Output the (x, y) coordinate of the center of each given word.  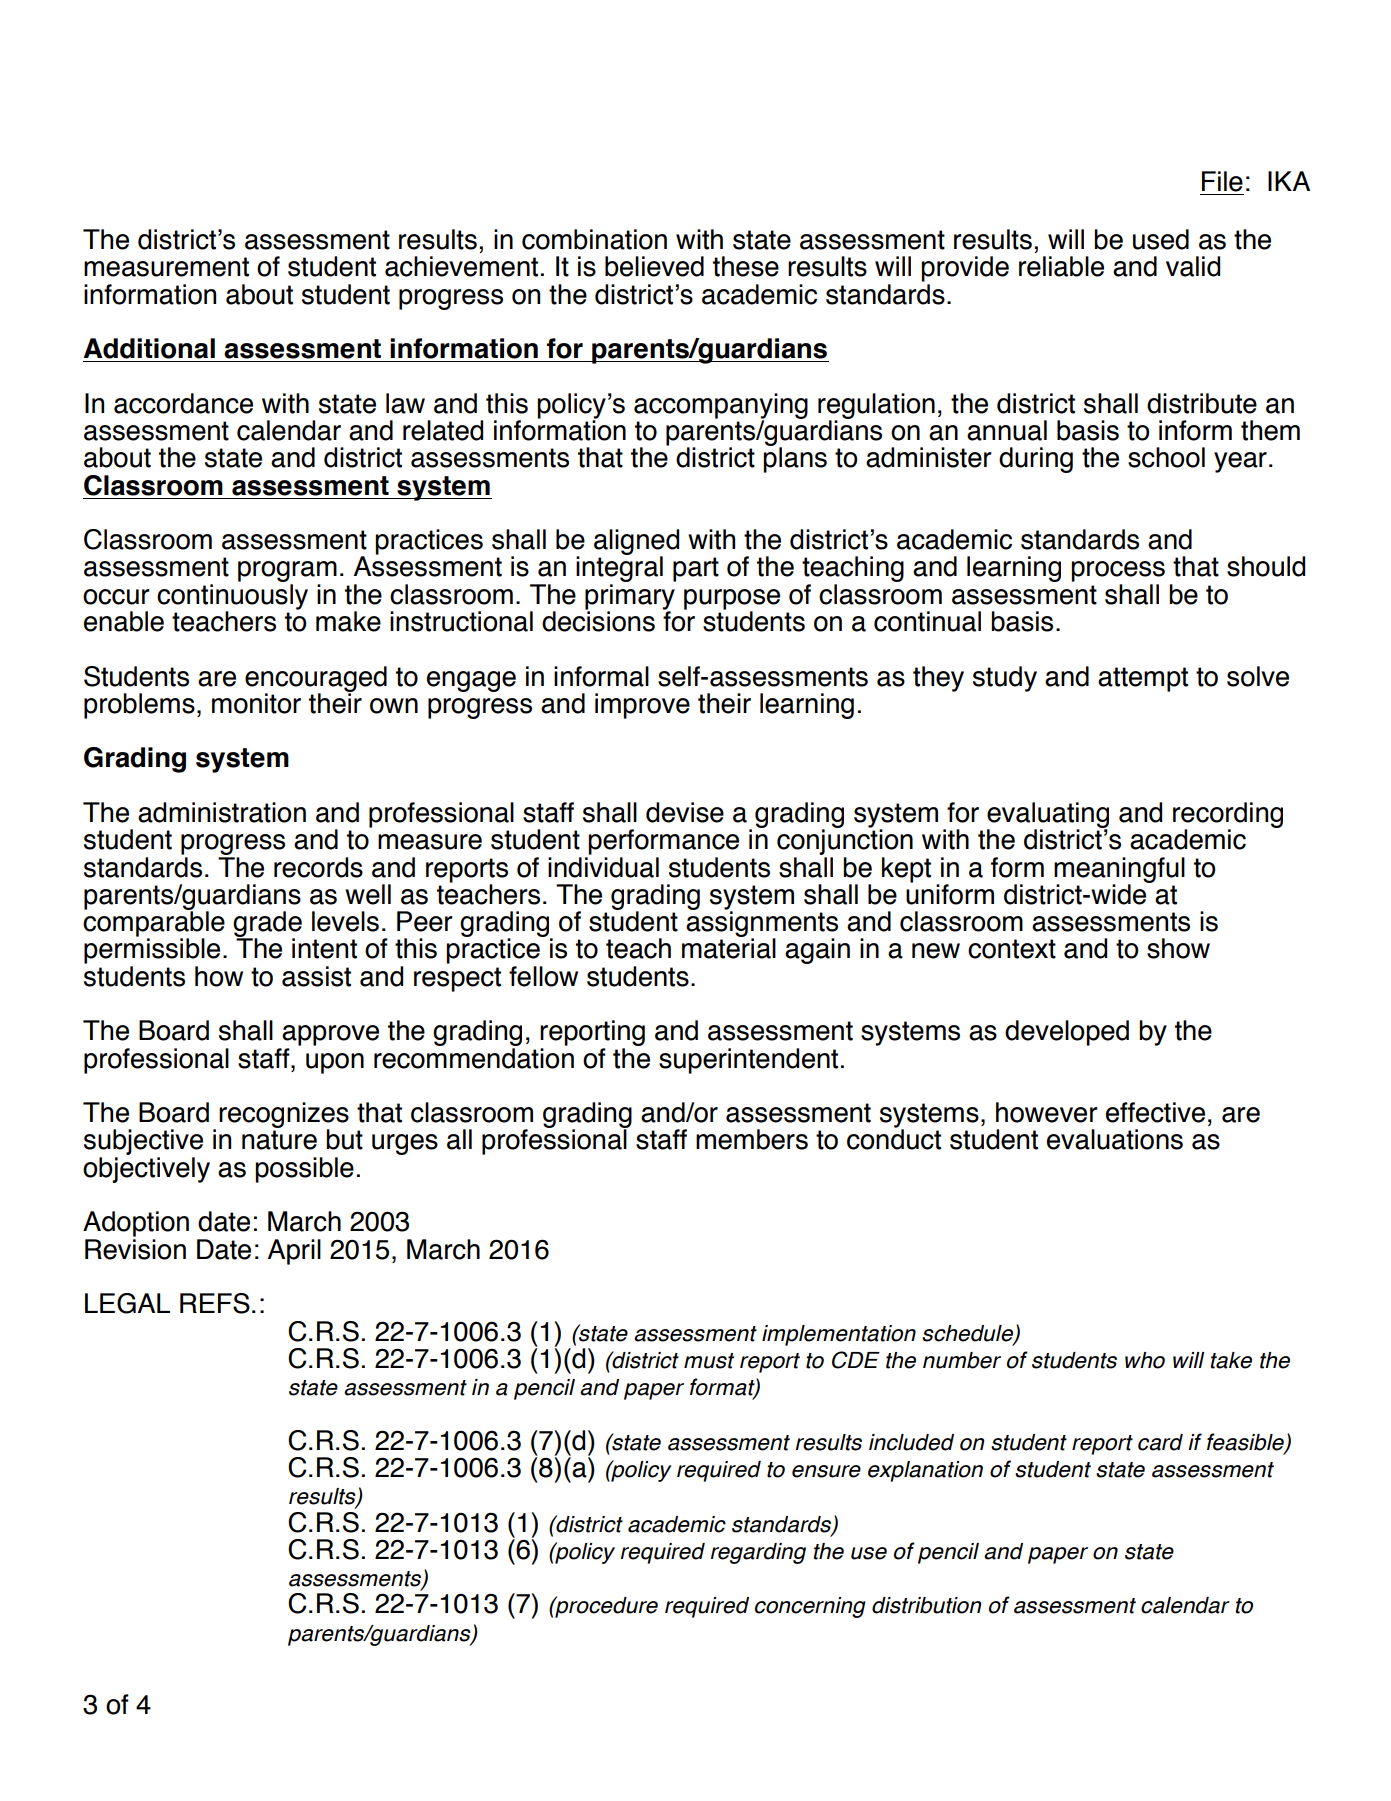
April (294, 1252)
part (696, 569)
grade (267, 925)
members (752, 1139)
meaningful (1119, 871)
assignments (762, 924)
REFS (215, 1303)
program (287, 573)
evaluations (1115, 1139)
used (1161, 239)
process (1118, 573)
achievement (461, 266)
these (746, 266)
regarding (758, 1553)
